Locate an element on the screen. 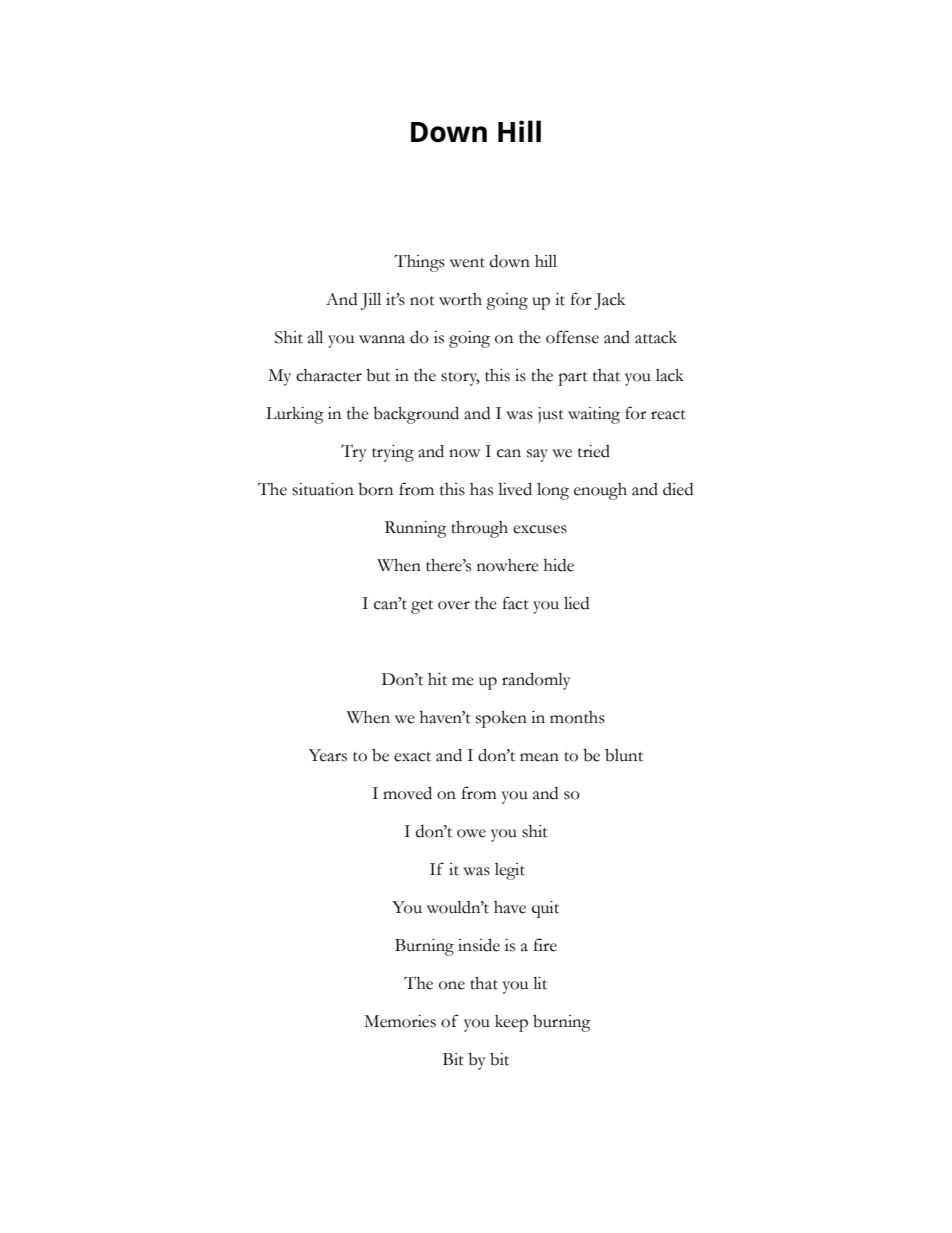 This screenshot has height=1233, width=952. enough is located at coordinates (600, 491).
